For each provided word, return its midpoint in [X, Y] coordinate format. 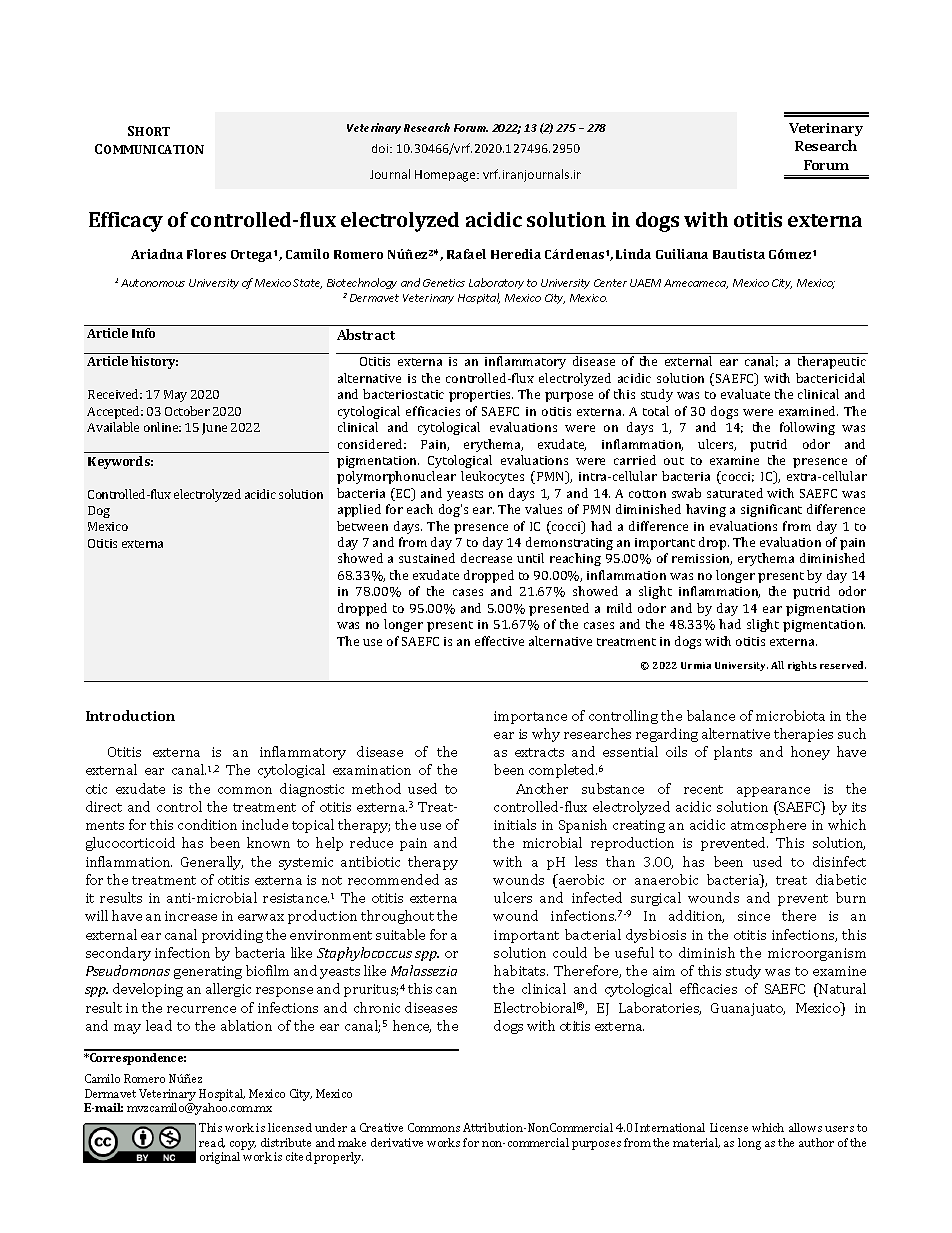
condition [207, 824]
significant [771, 510]
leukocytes [492, 477]
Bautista [739, 254]
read [212, 1143]
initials [515, 824]
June [214, 429]
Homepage [446, 176]
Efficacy [126, 222]
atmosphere [768, 826]
